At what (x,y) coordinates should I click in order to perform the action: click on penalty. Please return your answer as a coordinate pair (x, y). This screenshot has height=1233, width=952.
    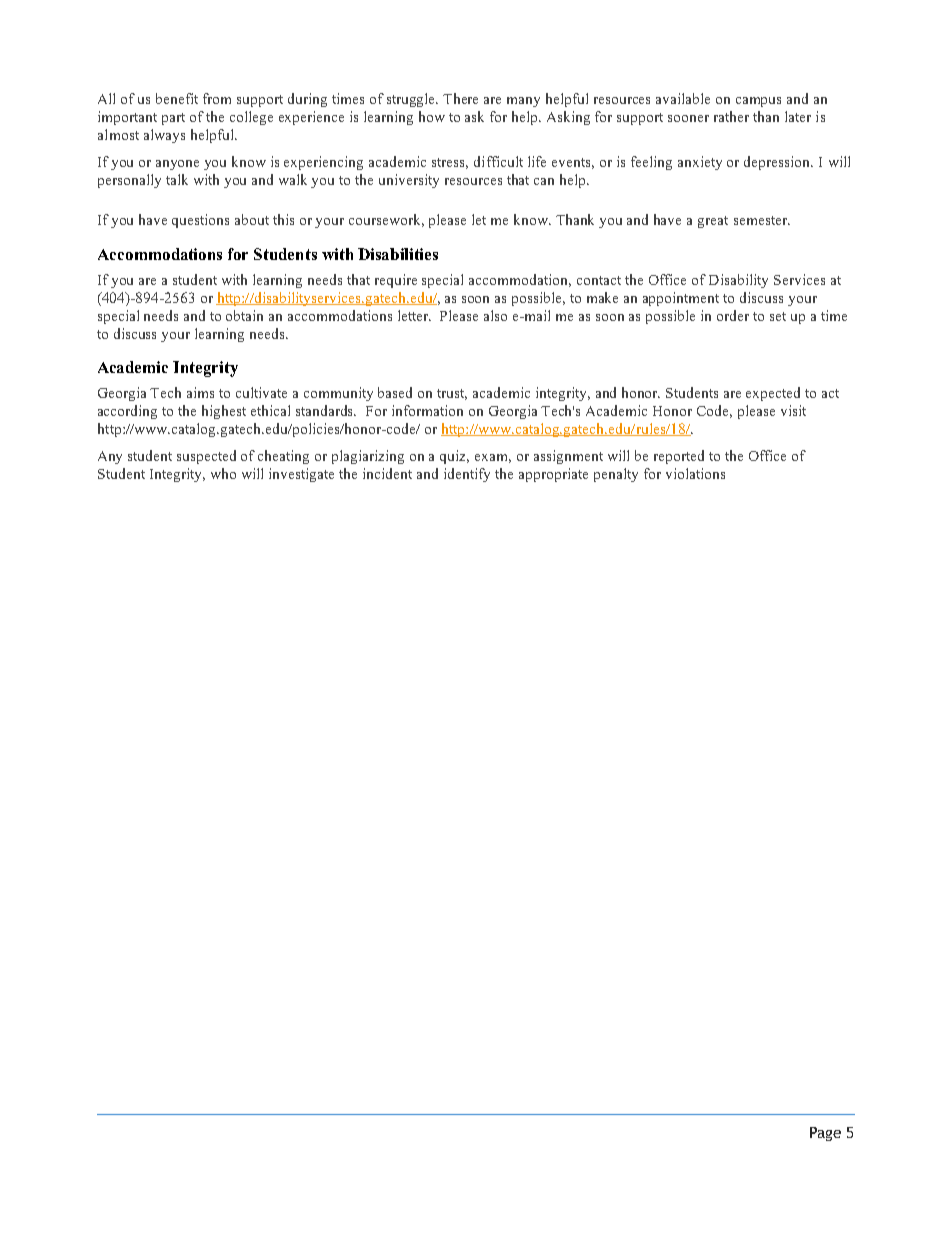
    Looking at the image, I should click on (616, 475).
